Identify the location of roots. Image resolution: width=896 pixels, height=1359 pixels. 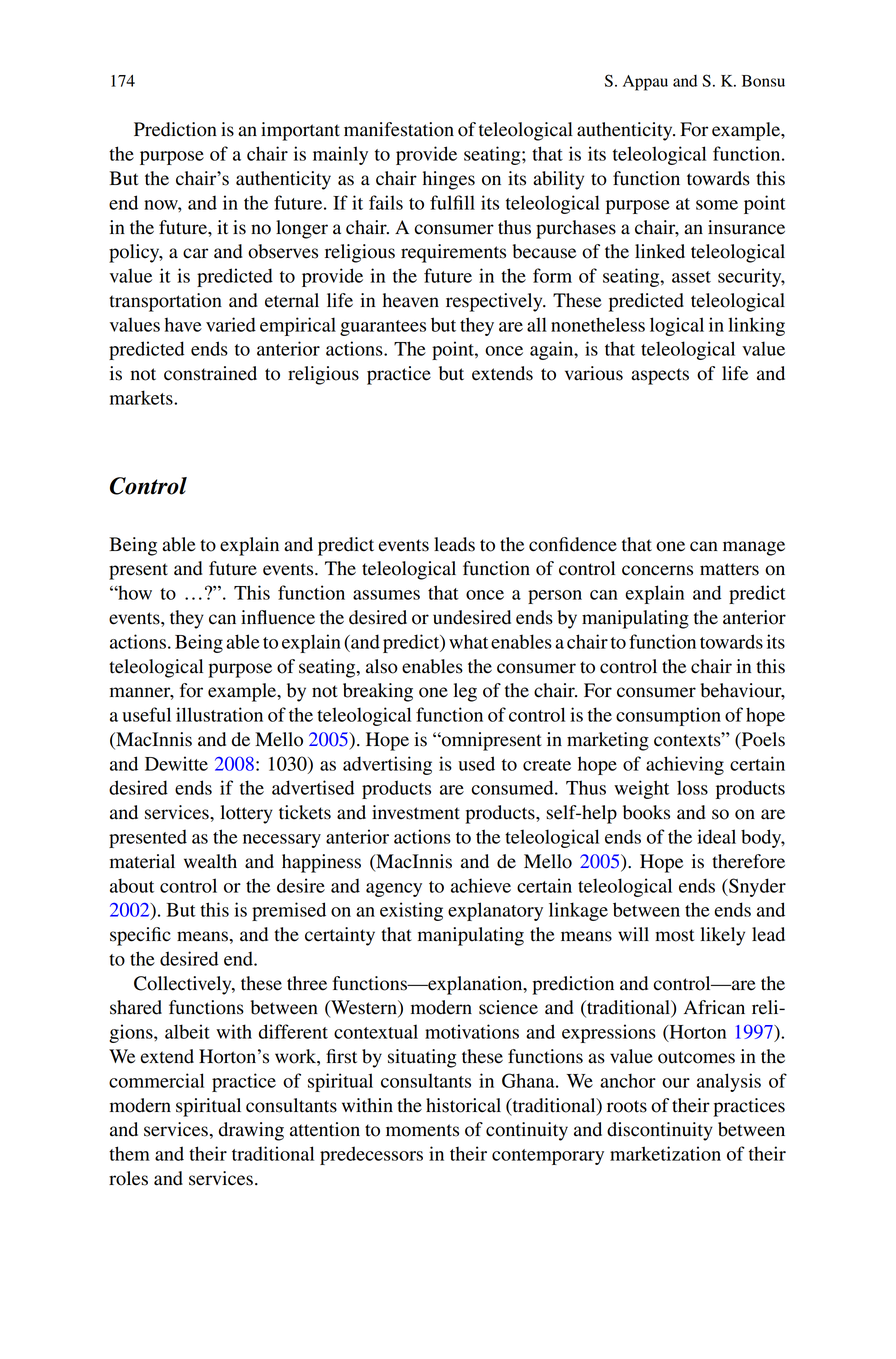
(627, 1106).
